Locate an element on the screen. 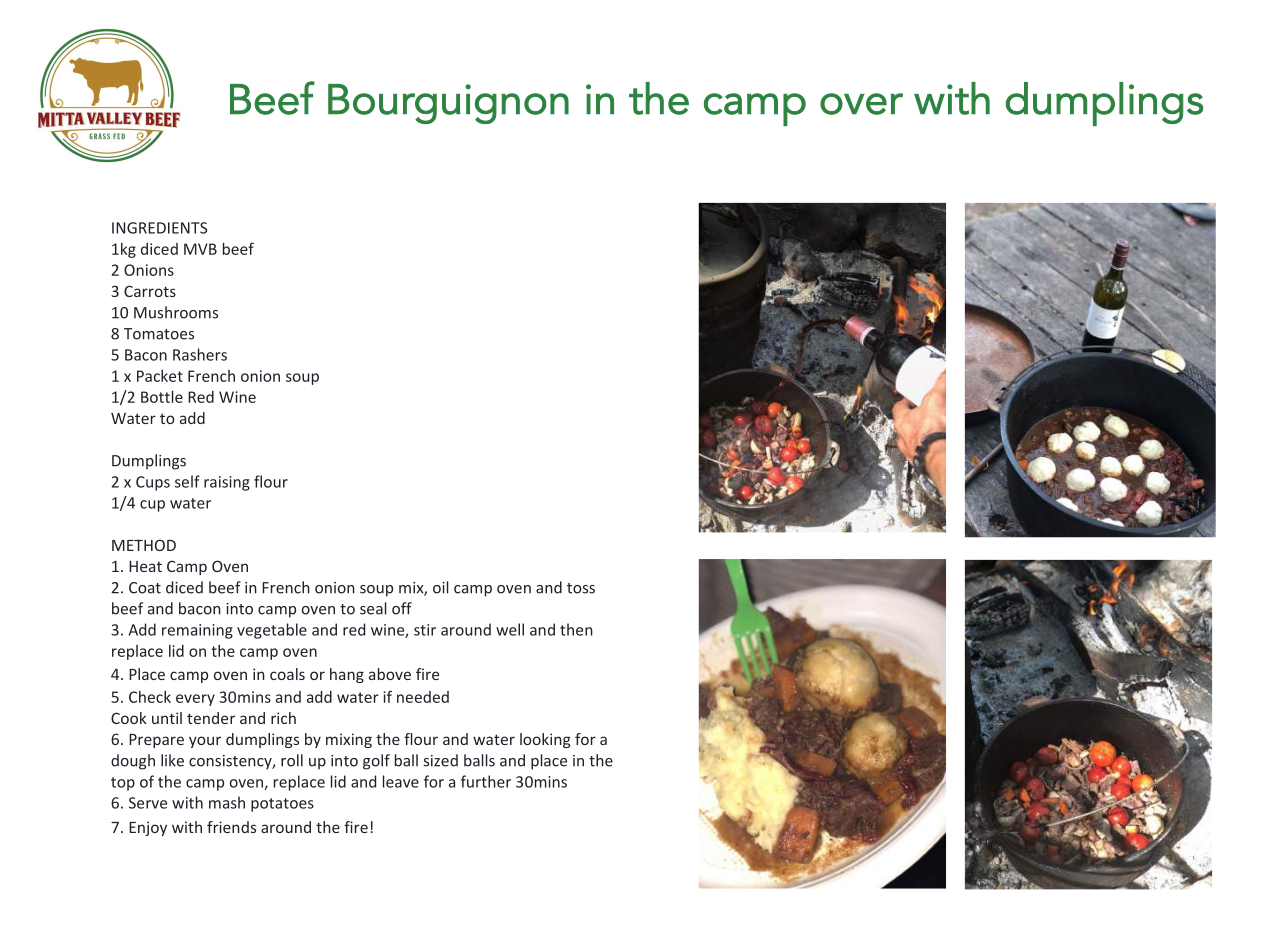 The width and height of the screenshot is (1270, 952). INGREDIENTS is located at coordinates (159, 228).
